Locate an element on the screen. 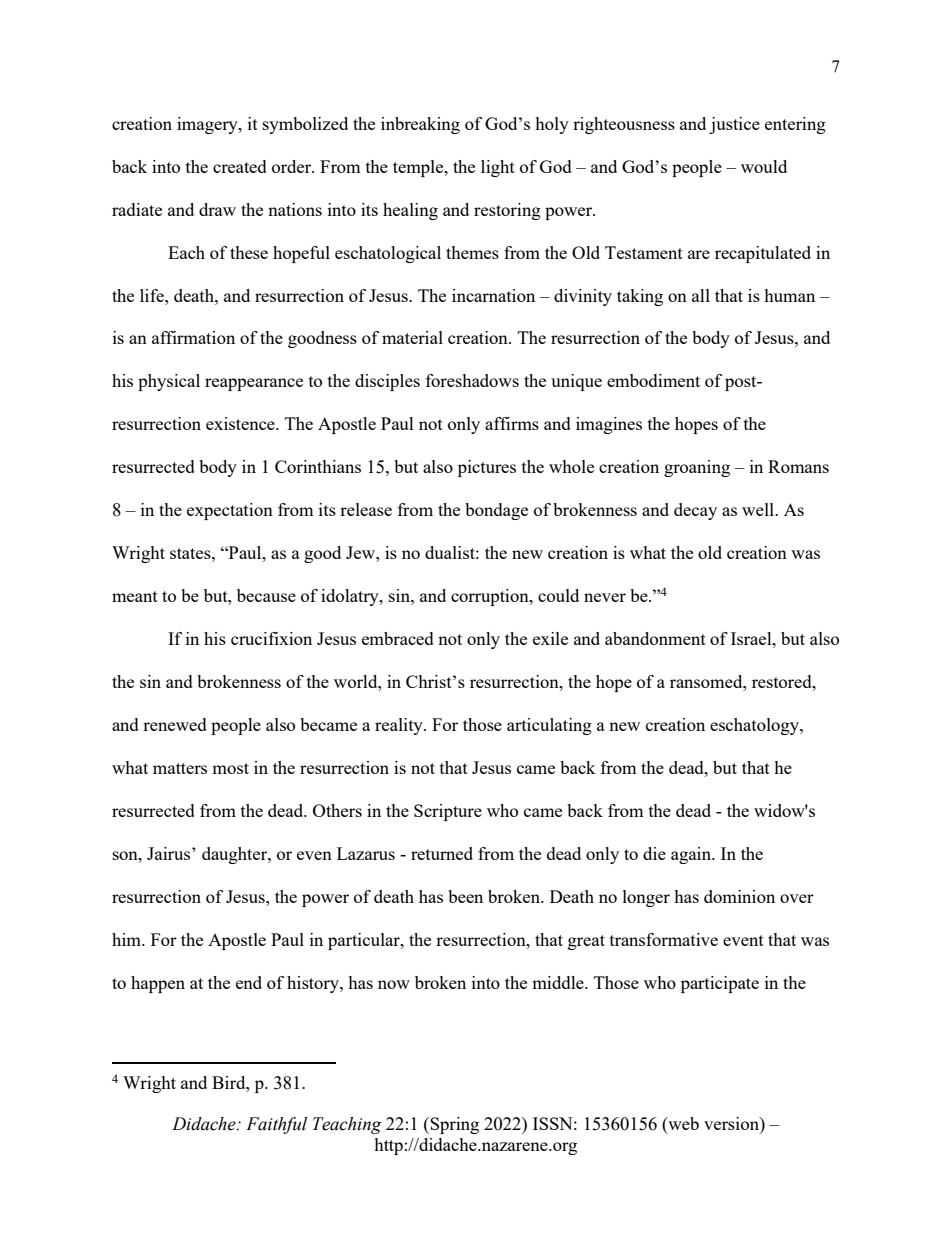 This screenshot has width=952, height=1233. expectation is located at coordinates (230, 511).
